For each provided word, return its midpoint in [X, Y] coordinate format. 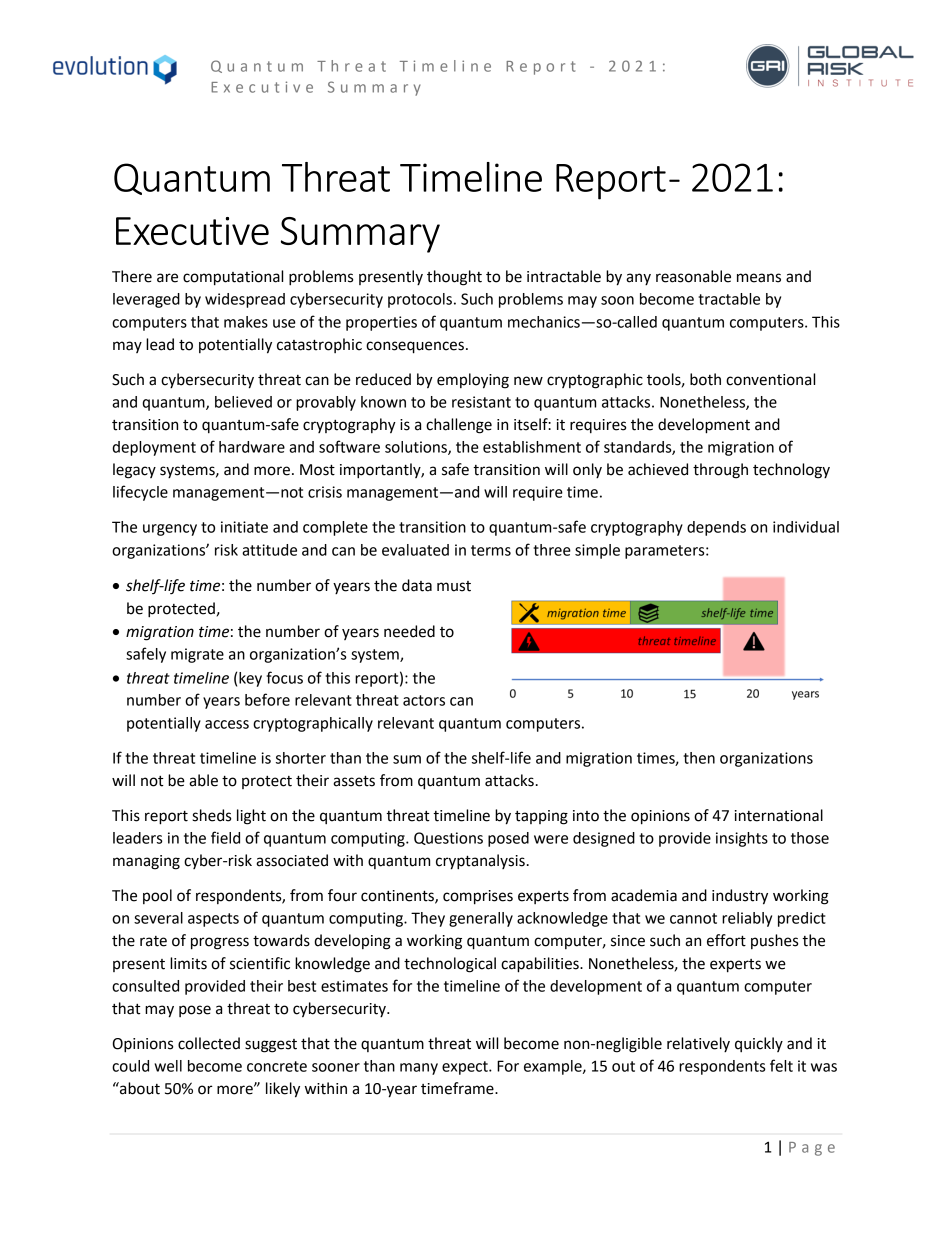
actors [424, 700]
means [759, 278]
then [699, 758]
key [250, 679]
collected [209, 1043]
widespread [245, 300]
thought [454, 278]
